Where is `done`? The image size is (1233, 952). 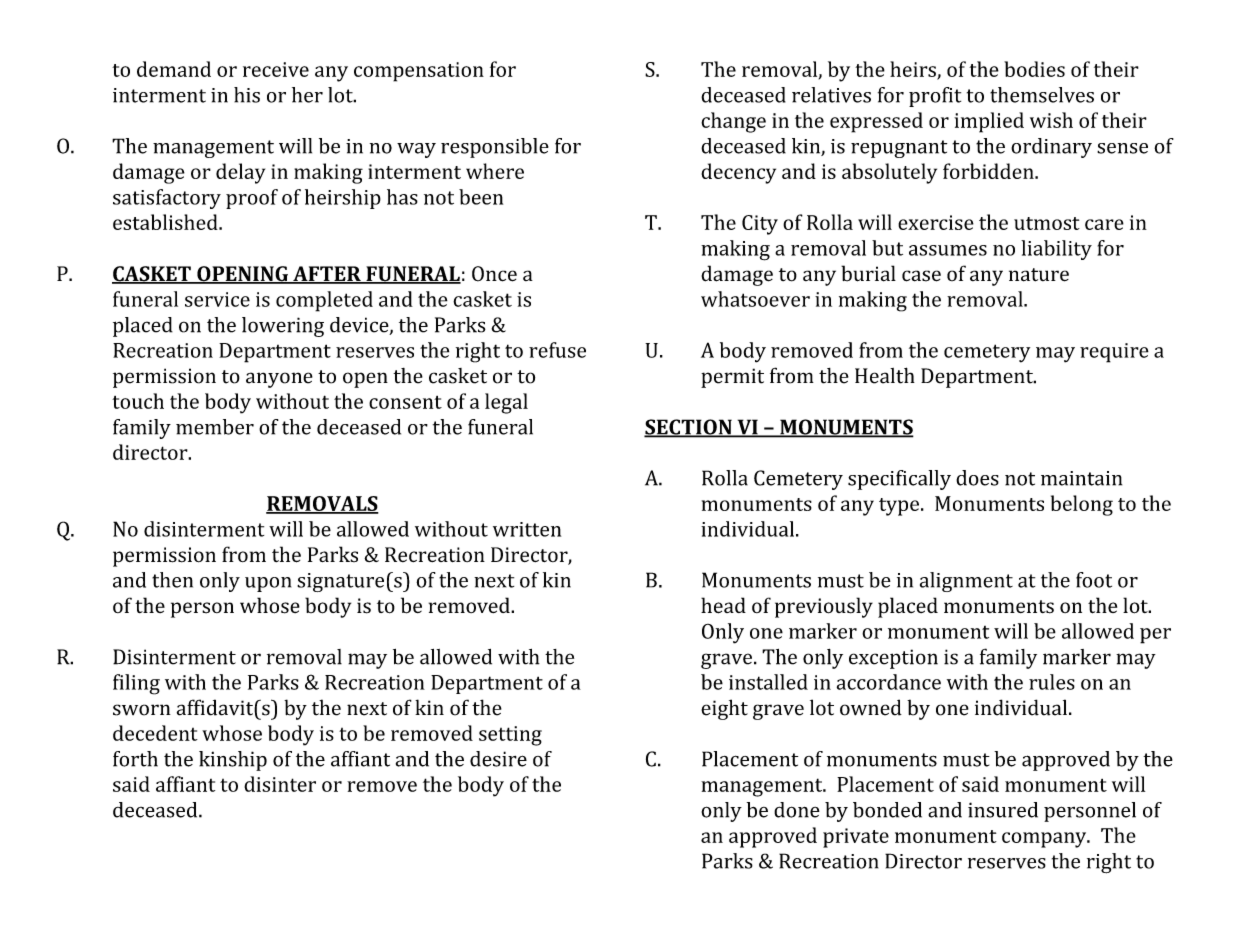
done is located at coordinates (797, 810).
